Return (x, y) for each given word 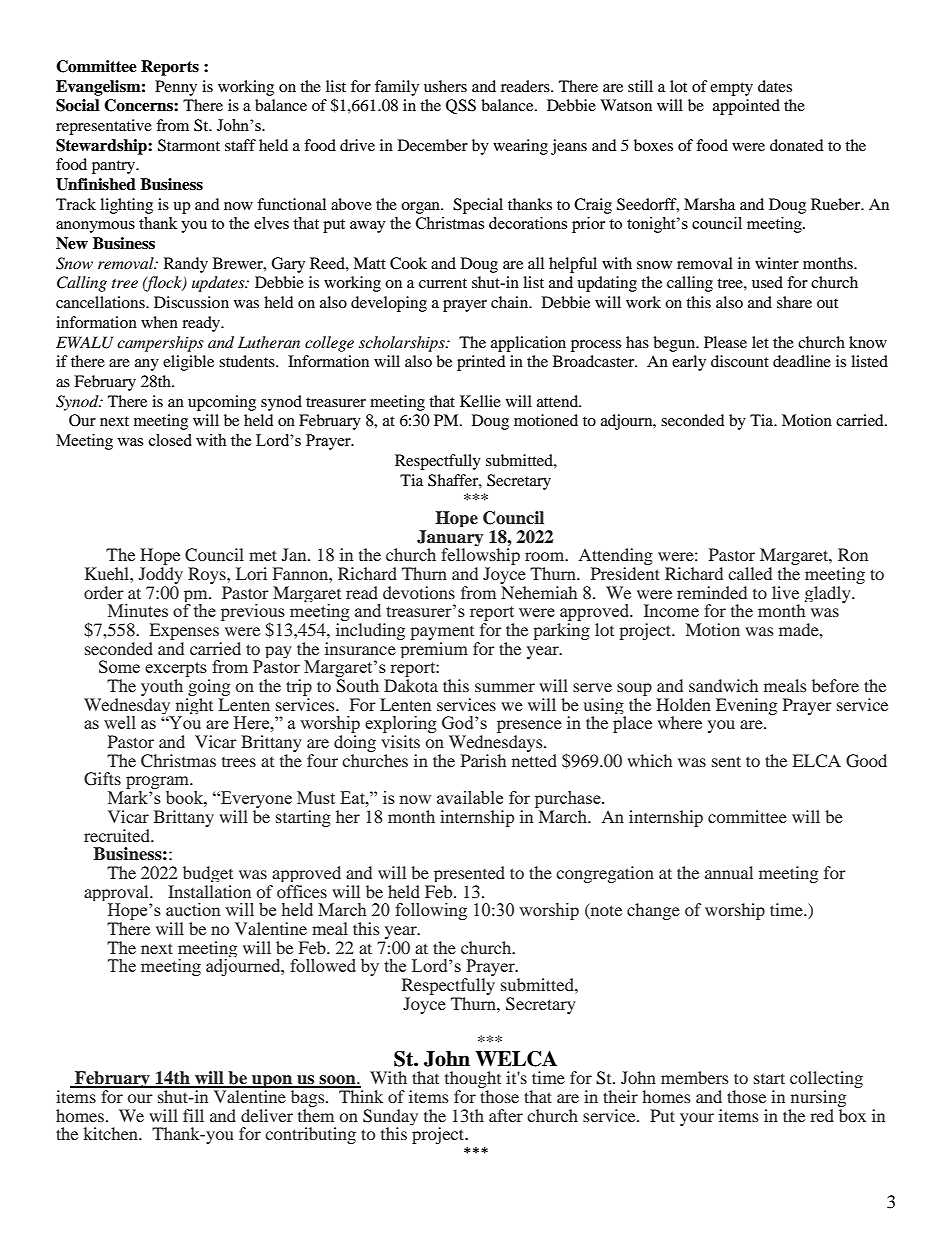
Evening (746, 706)
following (431, 911)
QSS (461, 106)
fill (193, 1115)
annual (729, 872)
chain (511, 302)
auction (193, 909)
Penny (176, 88)
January (450, 539)
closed (170, 440)
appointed (746, 107)
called (750, 573)
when (159, 322)
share (794, 302)
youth (162, 689)
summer (505, 687)
